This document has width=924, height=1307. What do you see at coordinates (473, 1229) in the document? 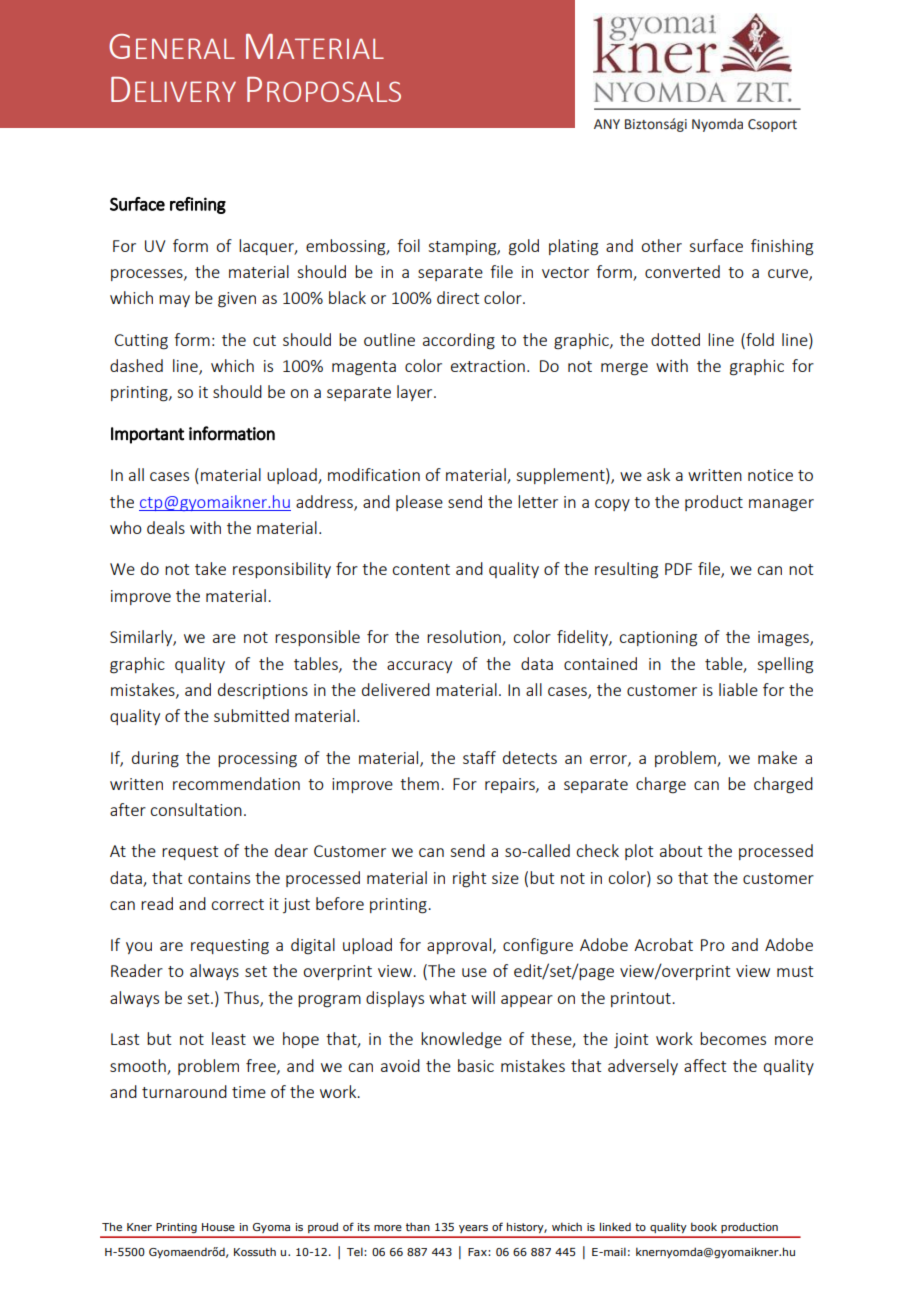
I see `years` at bounding box center [473, 1229].
